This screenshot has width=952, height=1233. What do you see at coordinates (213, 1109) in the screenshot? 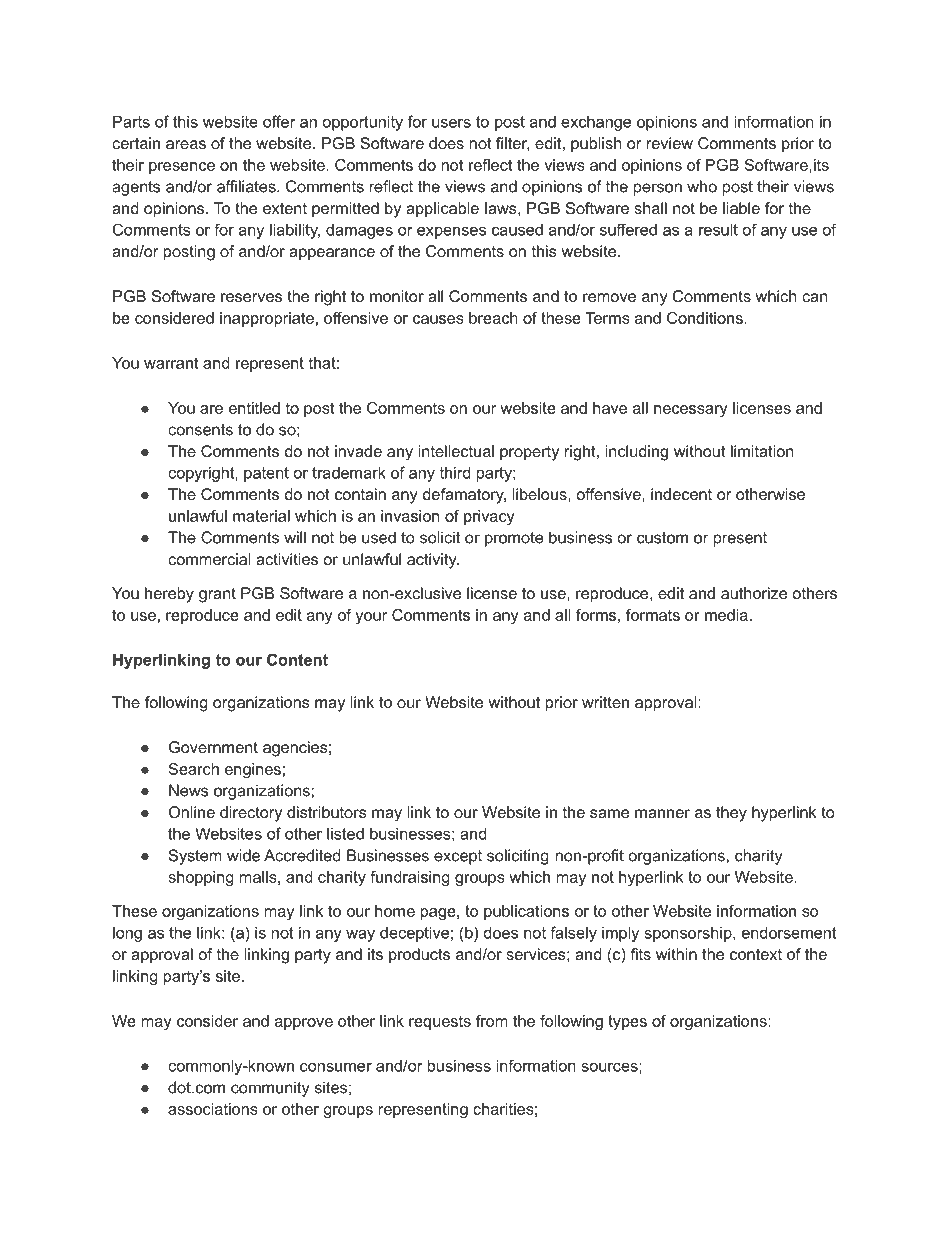
I see `associations` at bounding box center [213, 1109].
